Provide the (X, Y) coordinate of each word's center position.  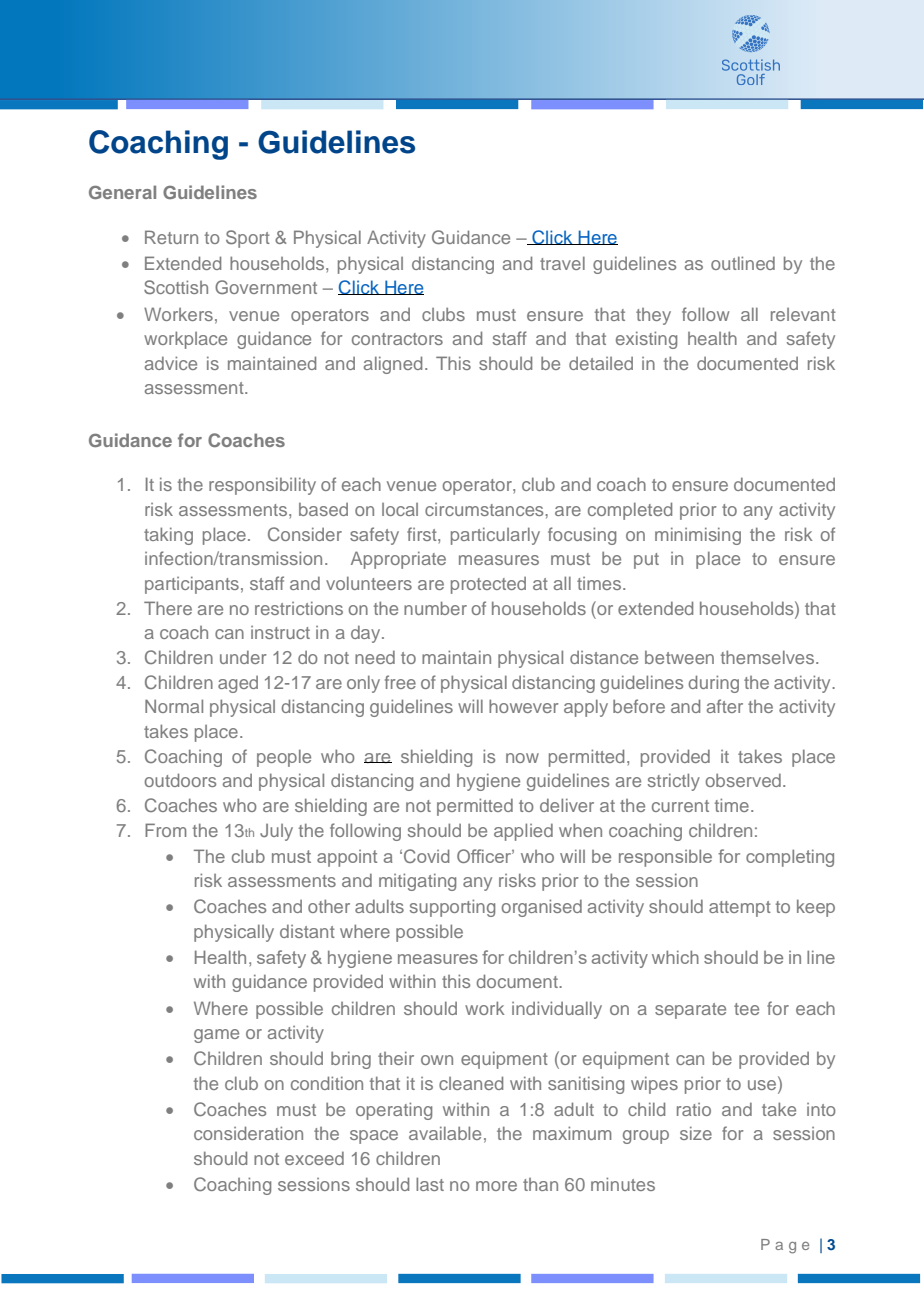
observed (743, 780)
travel (562, 263)
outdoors (180, 780)
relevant (803, 314)
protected (488, 585)
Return (171, 237)
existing (646, 340)
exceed (314, 1158)
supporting (452, 908)
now (522, 758)
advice (171, 363)
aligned (393, 365)
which (675, 957)
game (216, 1036)
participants (192, 585)
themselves (767, 657)
